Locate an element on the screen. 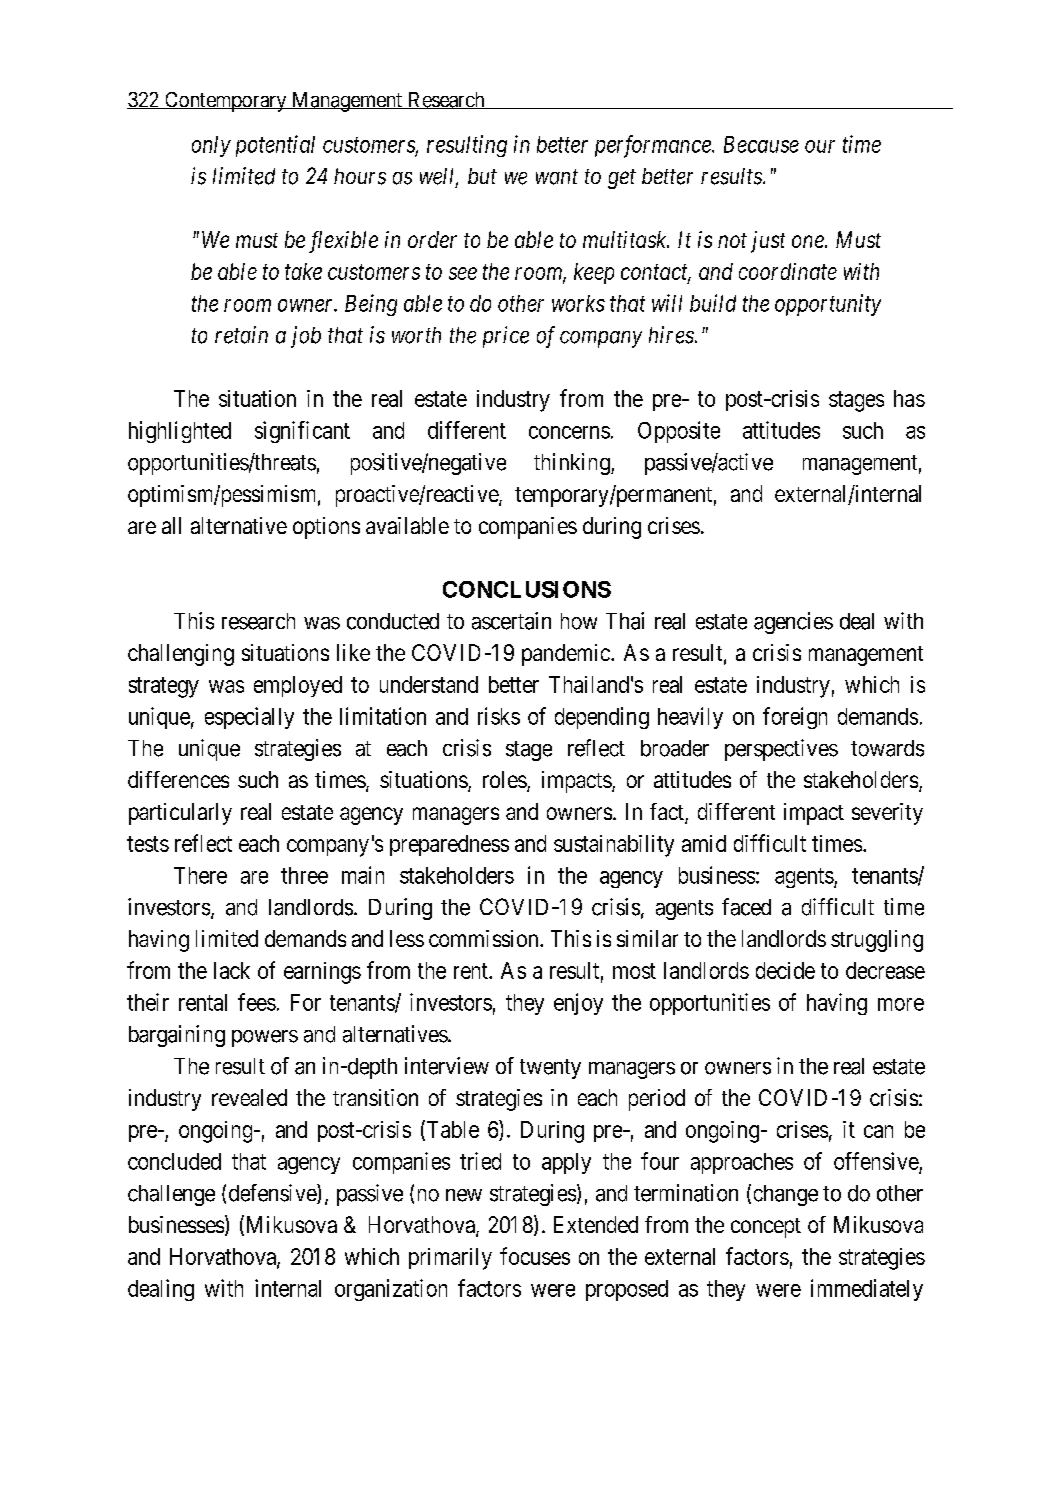  highlighted is located at coordinates (180, 432).
